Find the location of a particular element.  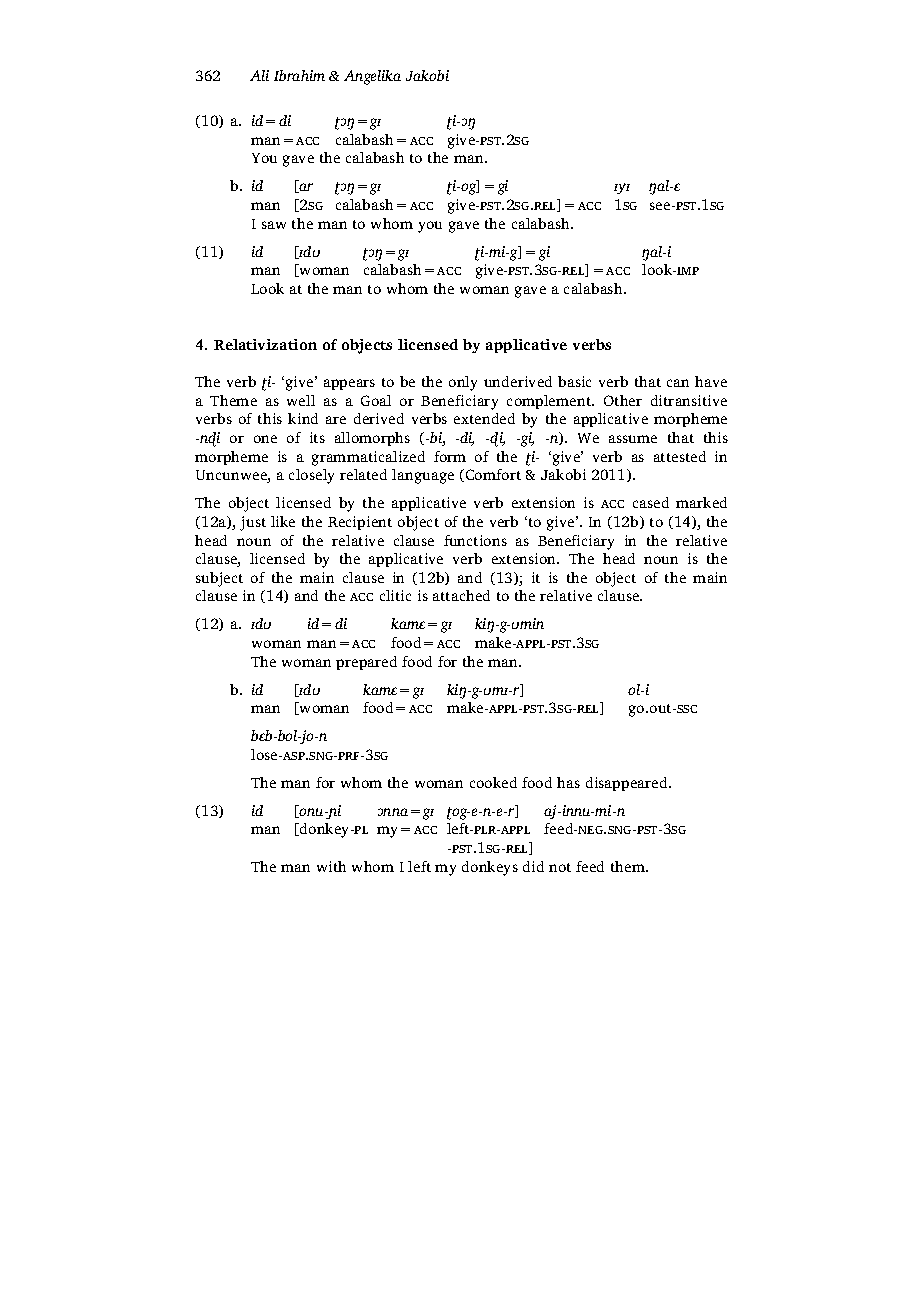

Ibrahim is located at coordinates (299, 75).
